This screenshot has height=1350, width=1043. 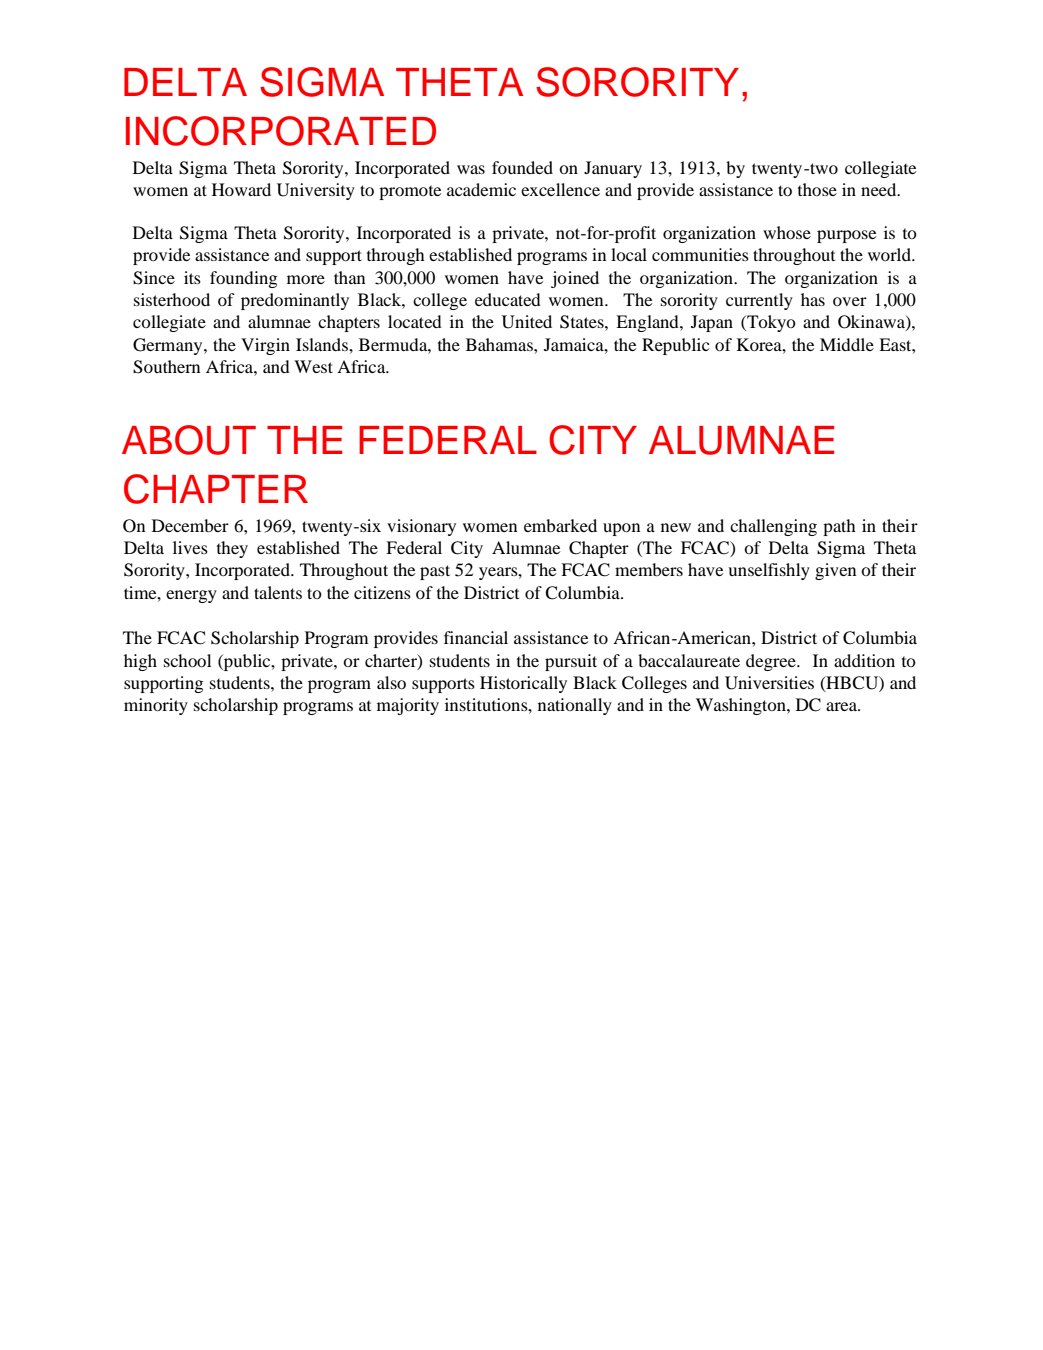 What do you see at coordinates (241, 189) in the screenshot?
I see `Howard` at bounding box center [241, 189].
